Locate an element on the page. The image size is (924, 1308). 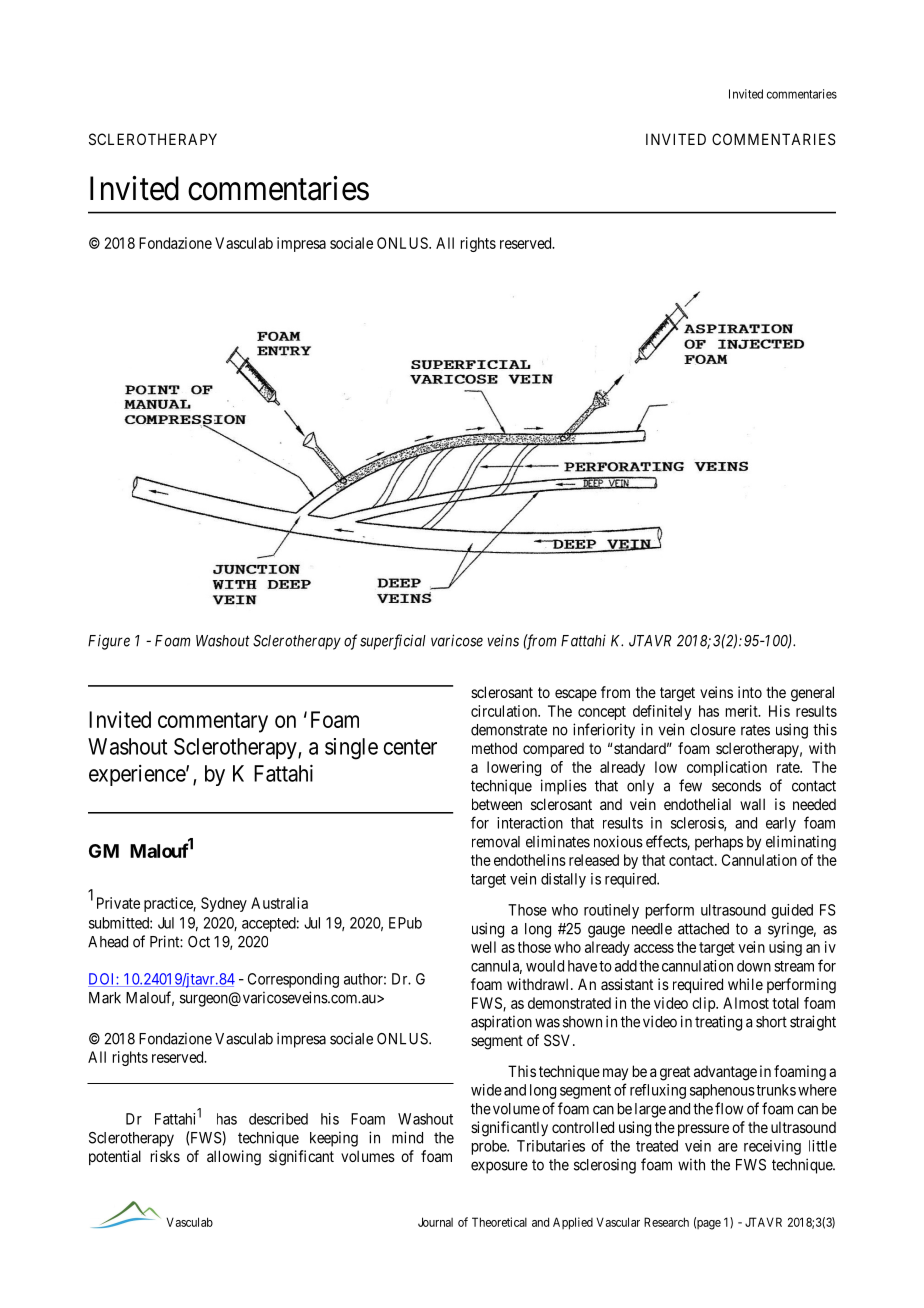
allowing is located at coordinates (234, 1158).
